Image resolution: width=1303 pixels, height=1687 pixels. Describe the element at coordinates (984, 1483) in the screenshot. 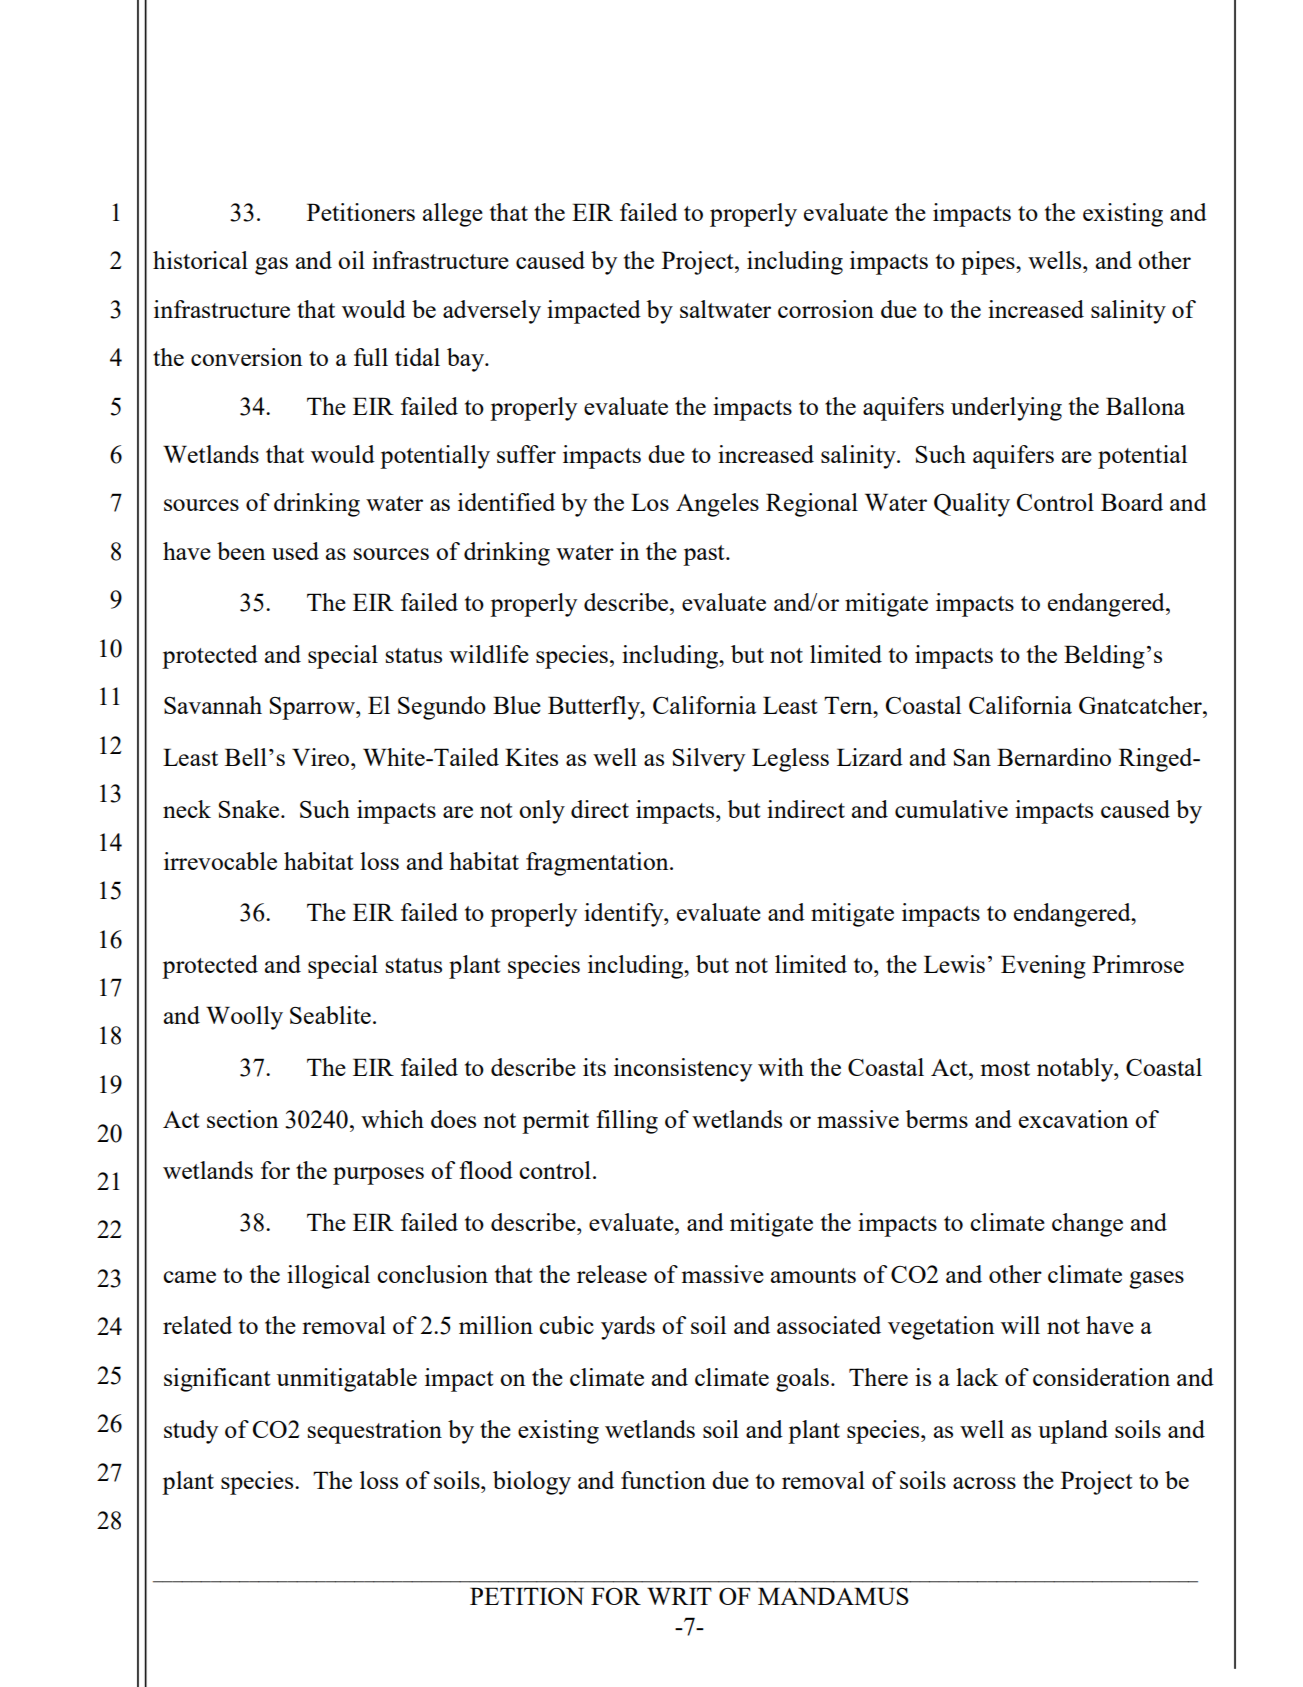

I see `across` at that location.
